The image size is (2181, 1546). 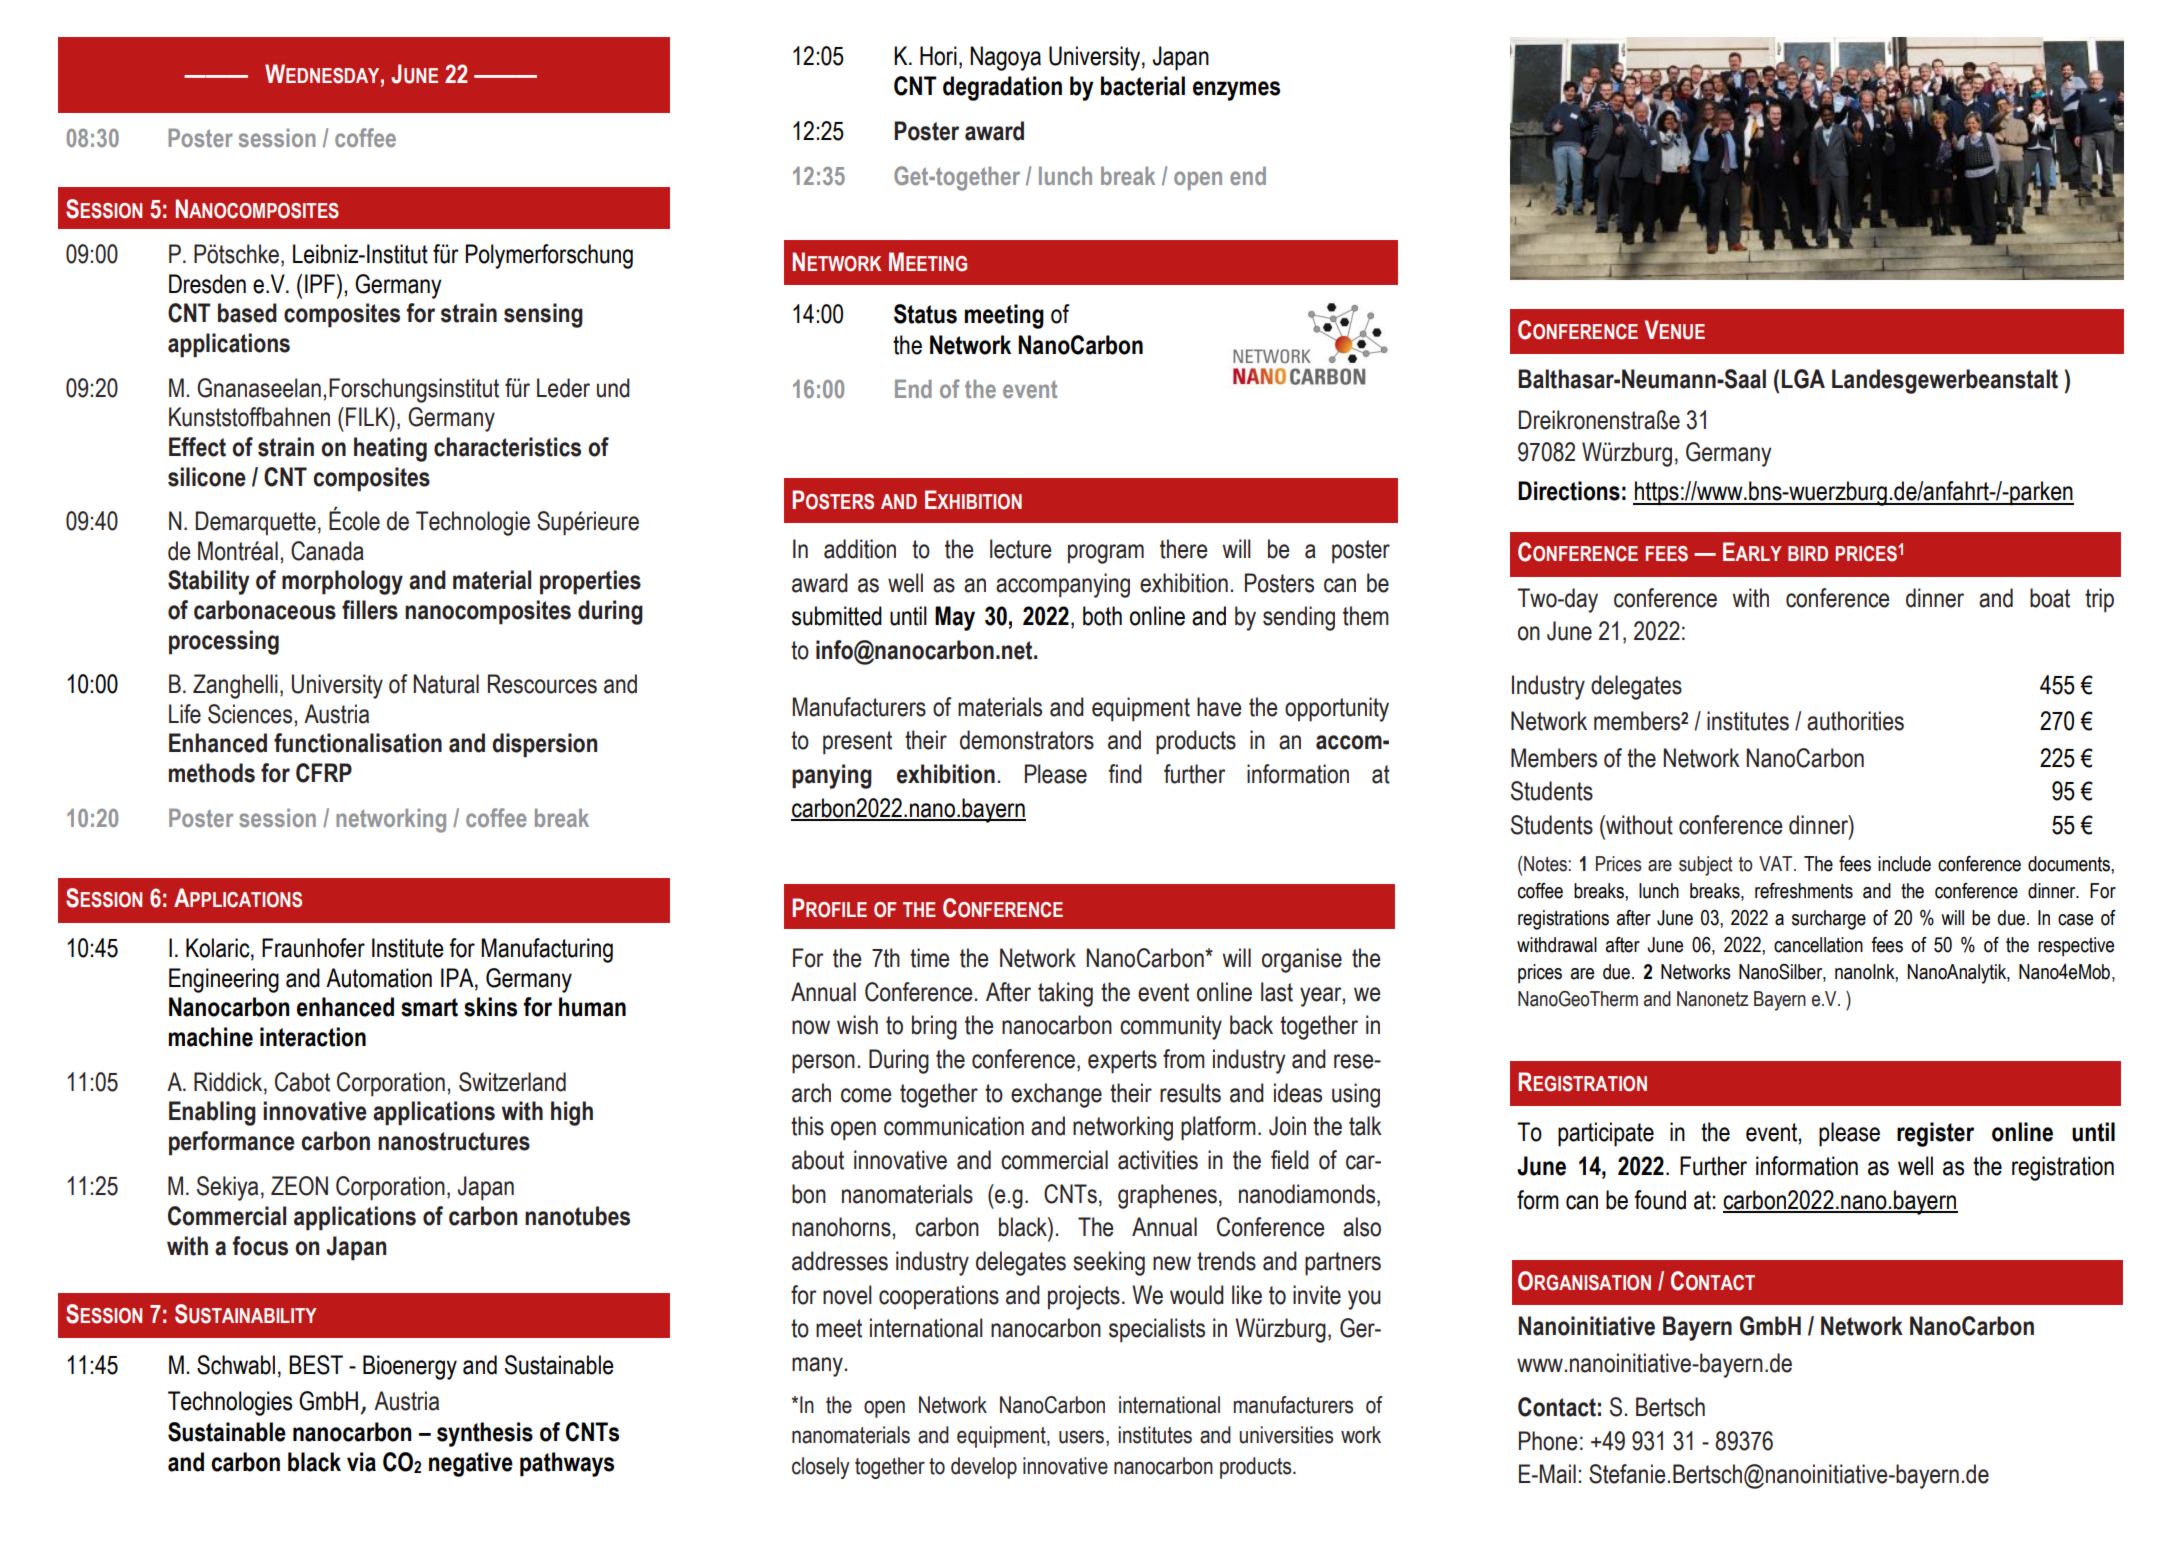 I want to click on register, so click(x=1935, y=1134).
